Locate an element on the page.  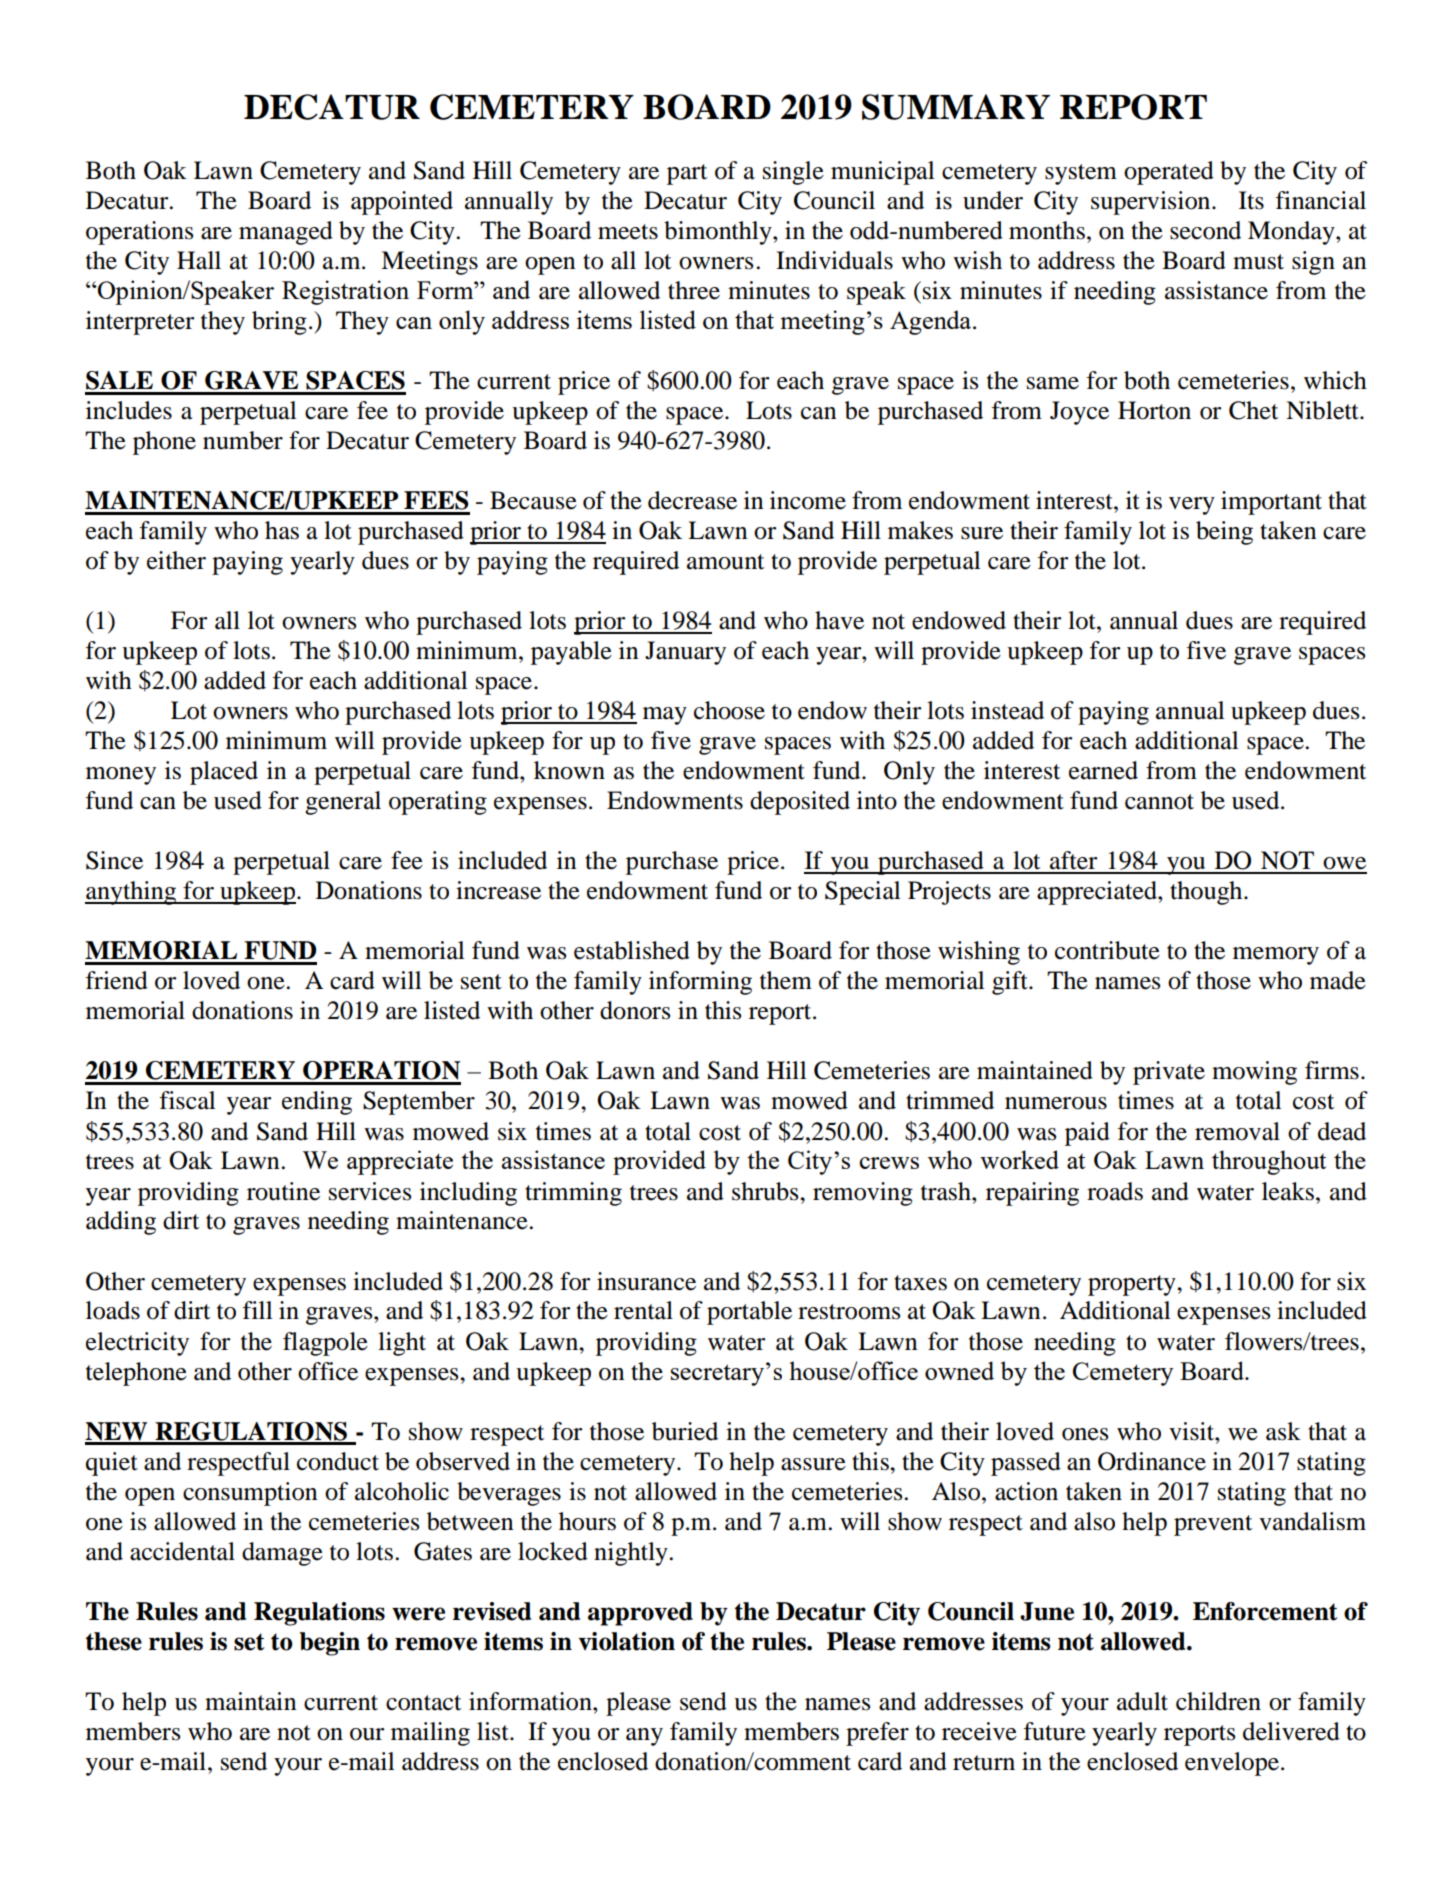
children is located at coordinates (1218, 1701).
